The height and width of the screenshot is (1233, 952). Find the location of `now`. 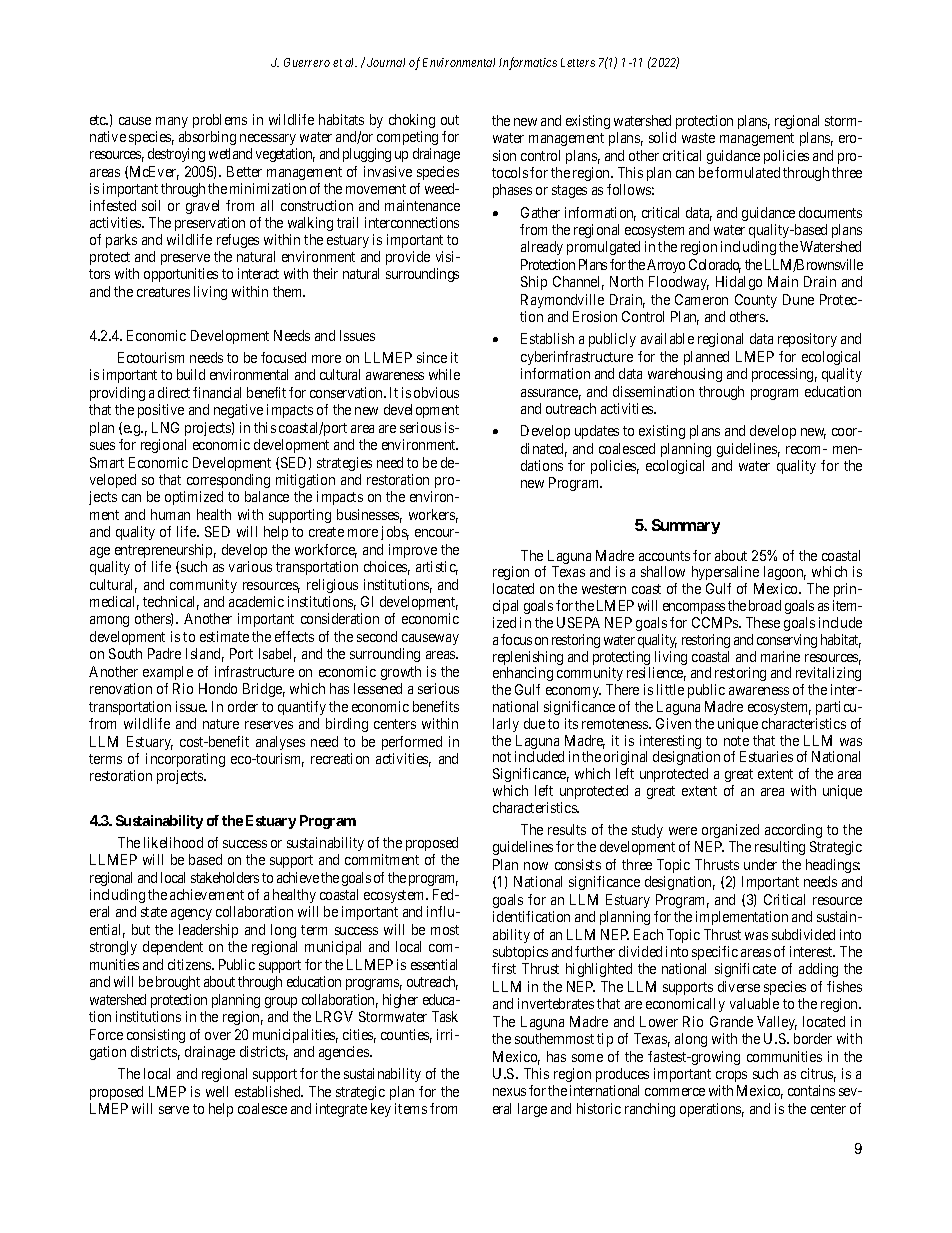

now is located at coordinates (536, 866).
